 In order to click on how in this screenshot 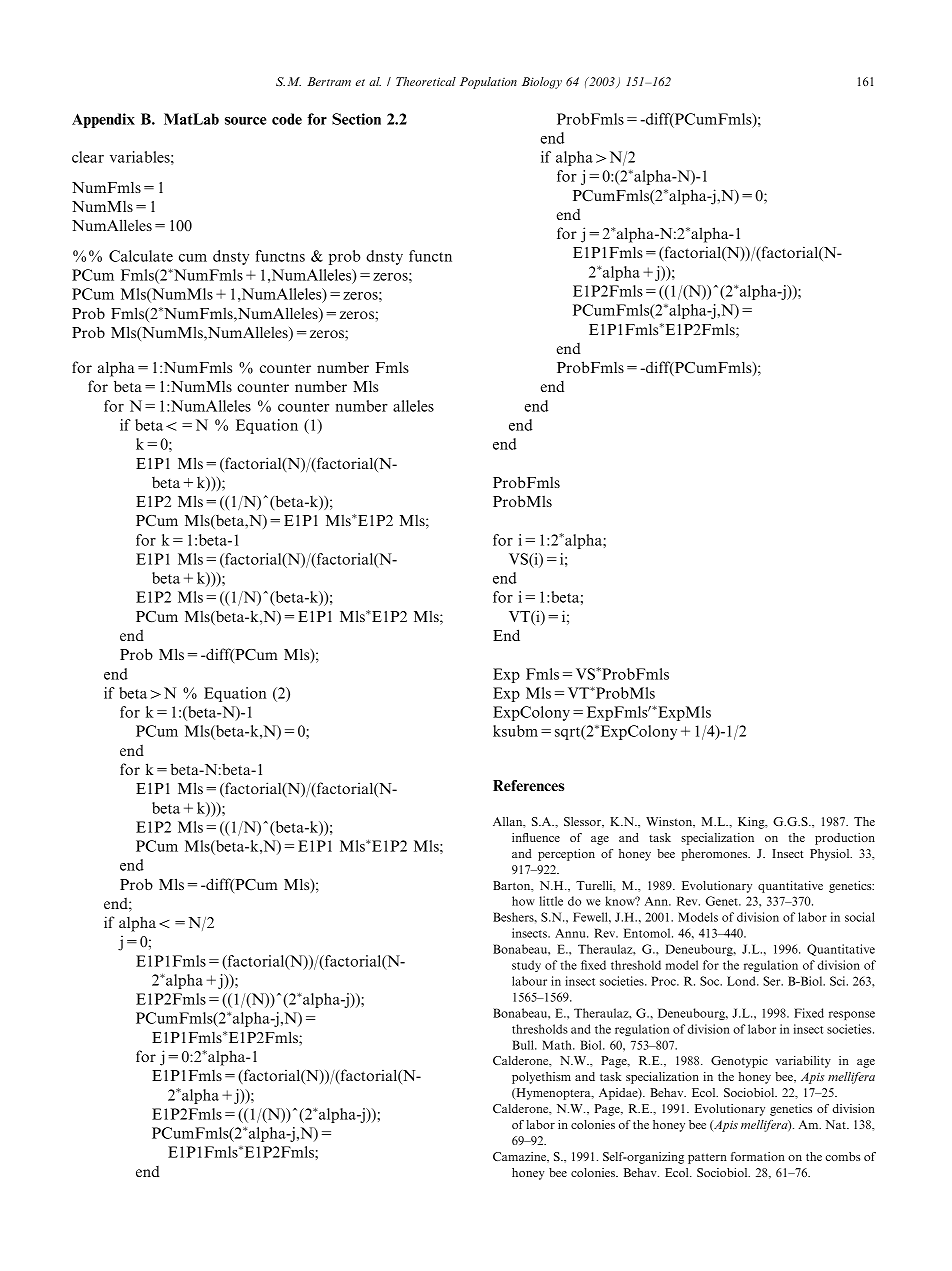, I will do `click(523, 901)`.
